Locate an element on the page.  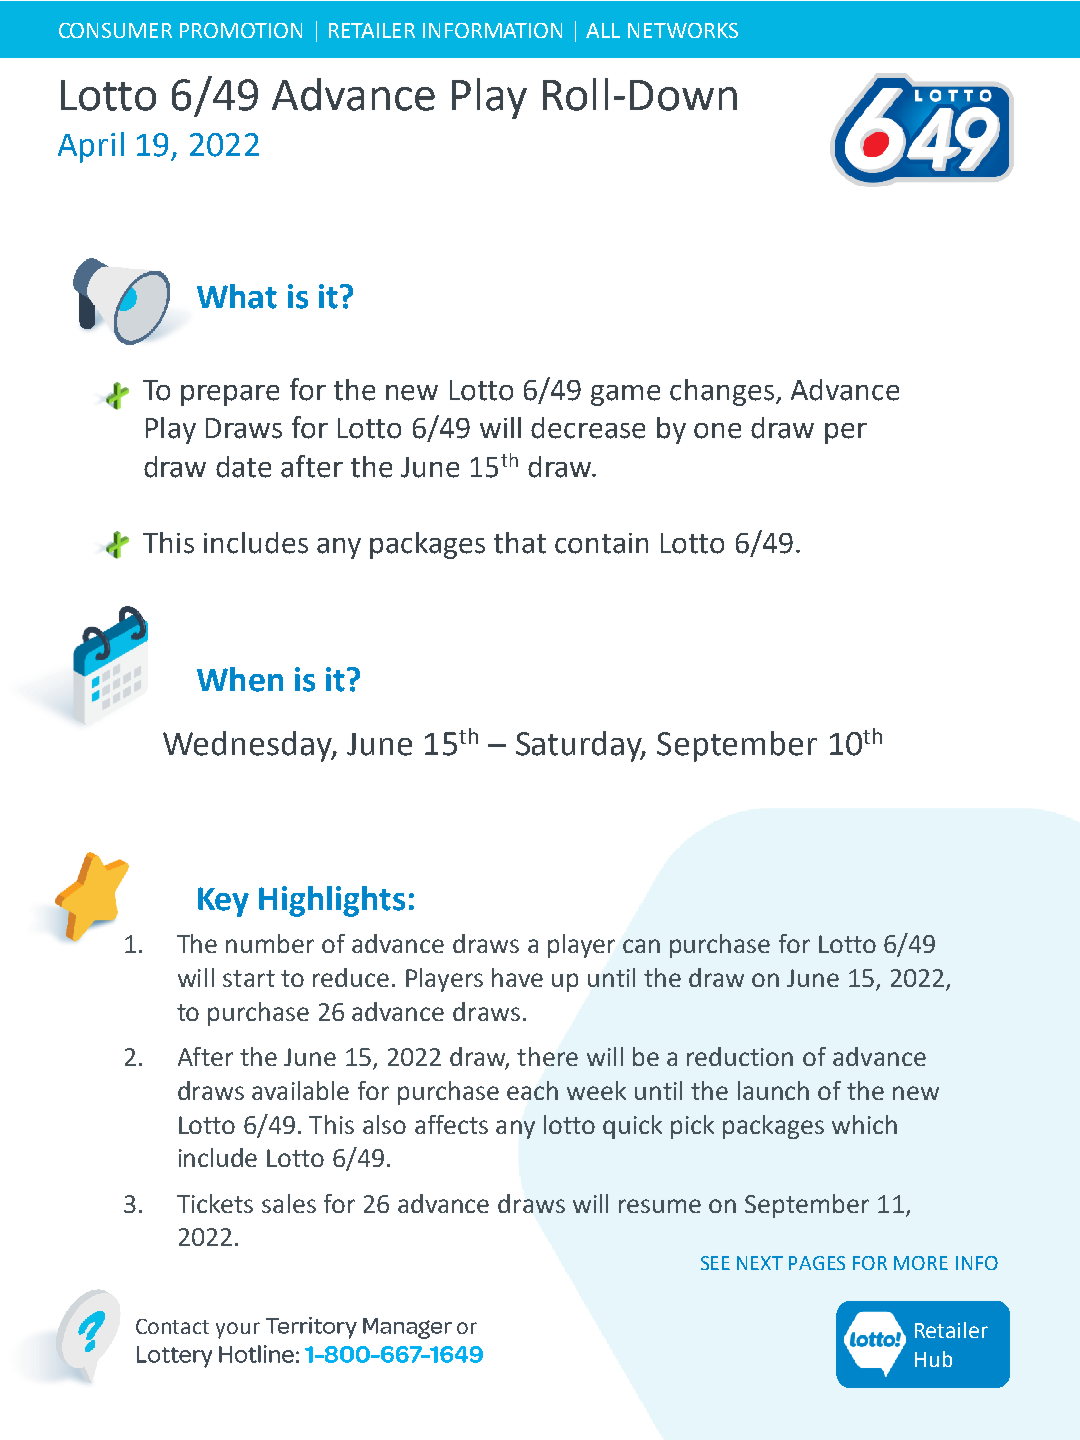
ALL is located at coordinates (603, 30).
